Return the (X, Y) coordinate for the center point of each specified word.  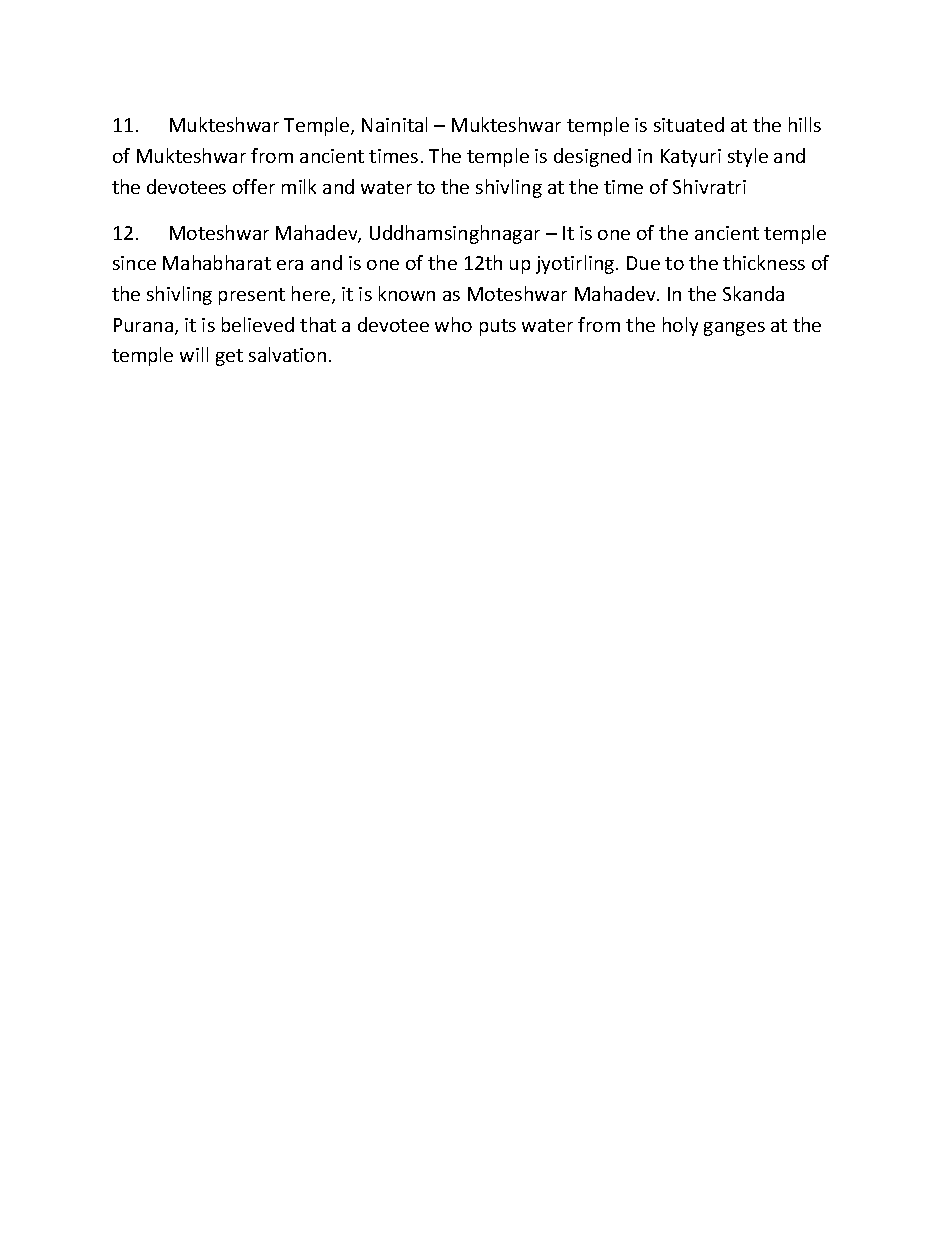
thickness (764, 262)
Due (643, 263)
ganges (734, 329)
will (194, 354)
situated (689, 124)
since (134, 263)
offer (254, 186)
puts (498, 327)
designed (592, 157)
